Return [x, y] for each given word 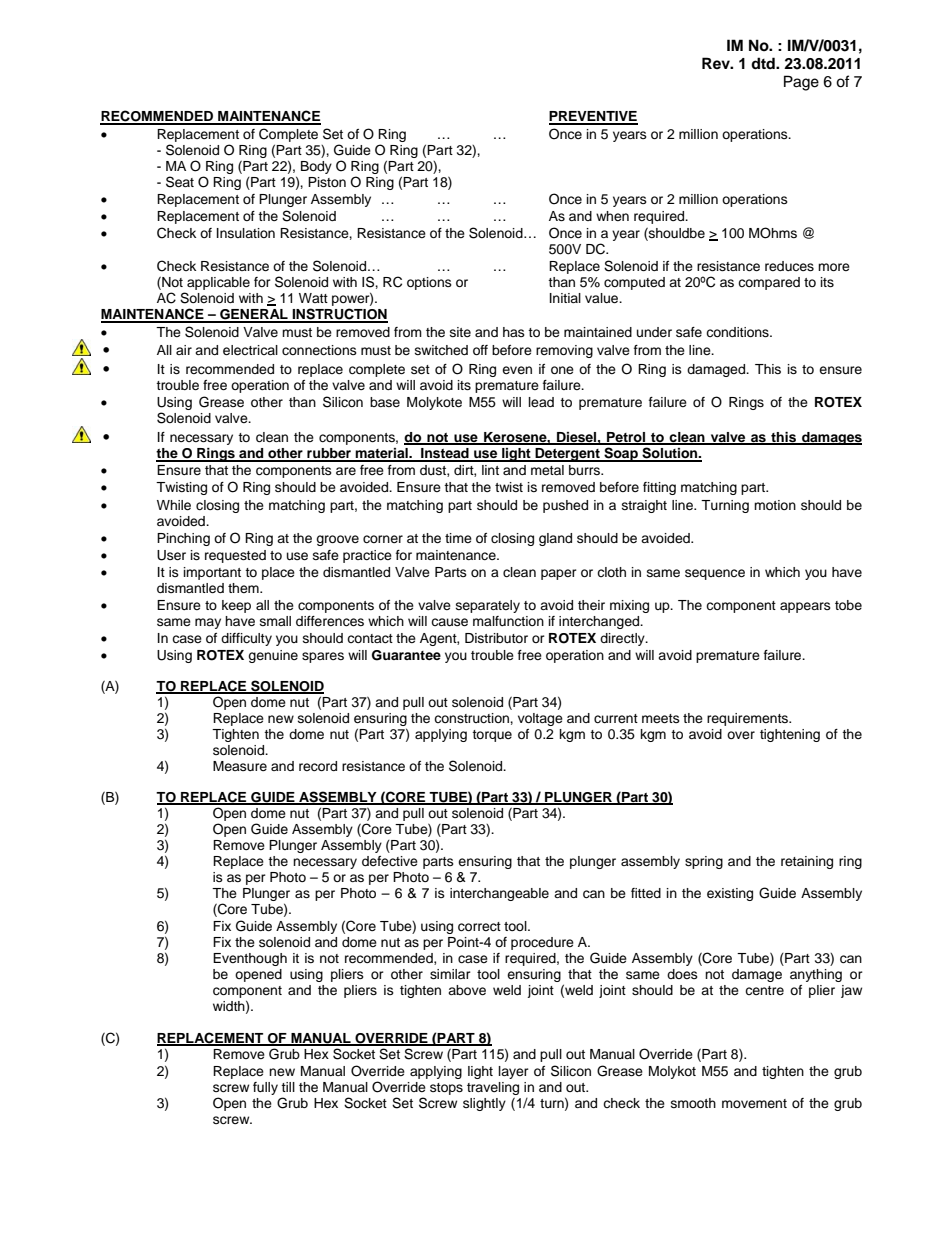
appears [805, 607]
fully [265, 1088]
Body [316, 167]
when [612, 216]
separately [488, 606]
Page [801, 83]
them [244, 588]
